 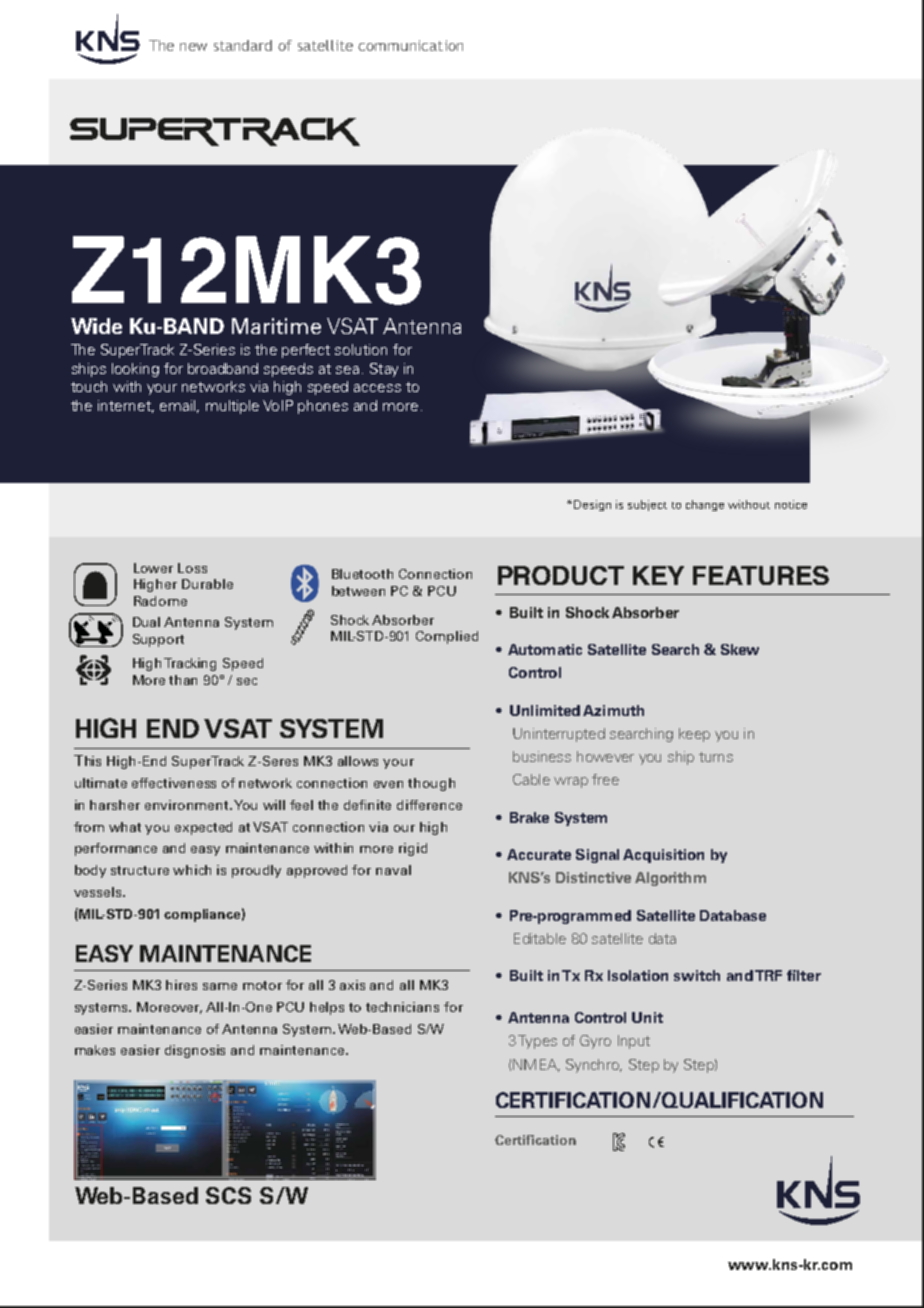 I want to click on new, so click(x=193, y=47).
